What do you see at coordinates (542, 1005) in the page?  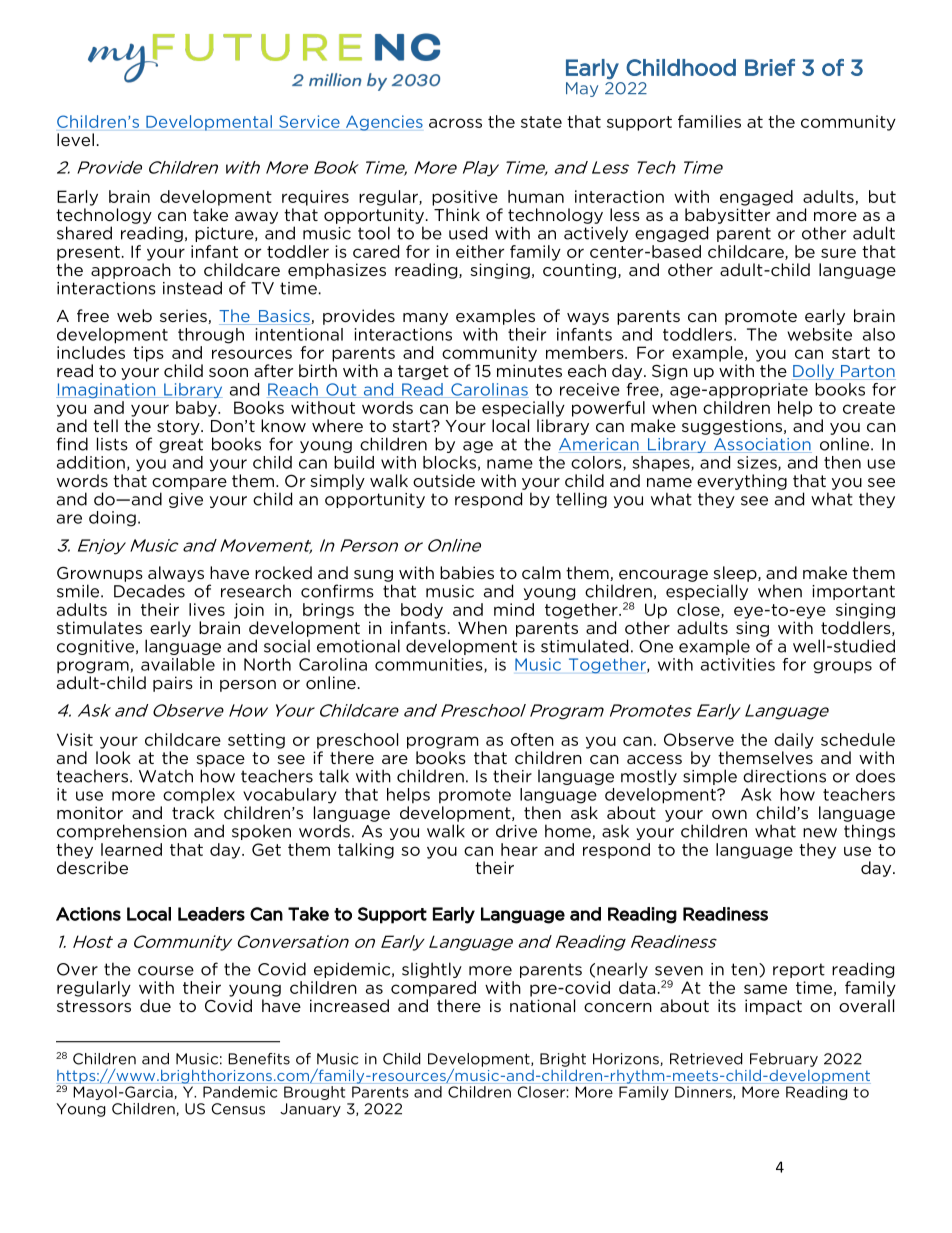 I see `national` at bounding box center [542, 1005].
